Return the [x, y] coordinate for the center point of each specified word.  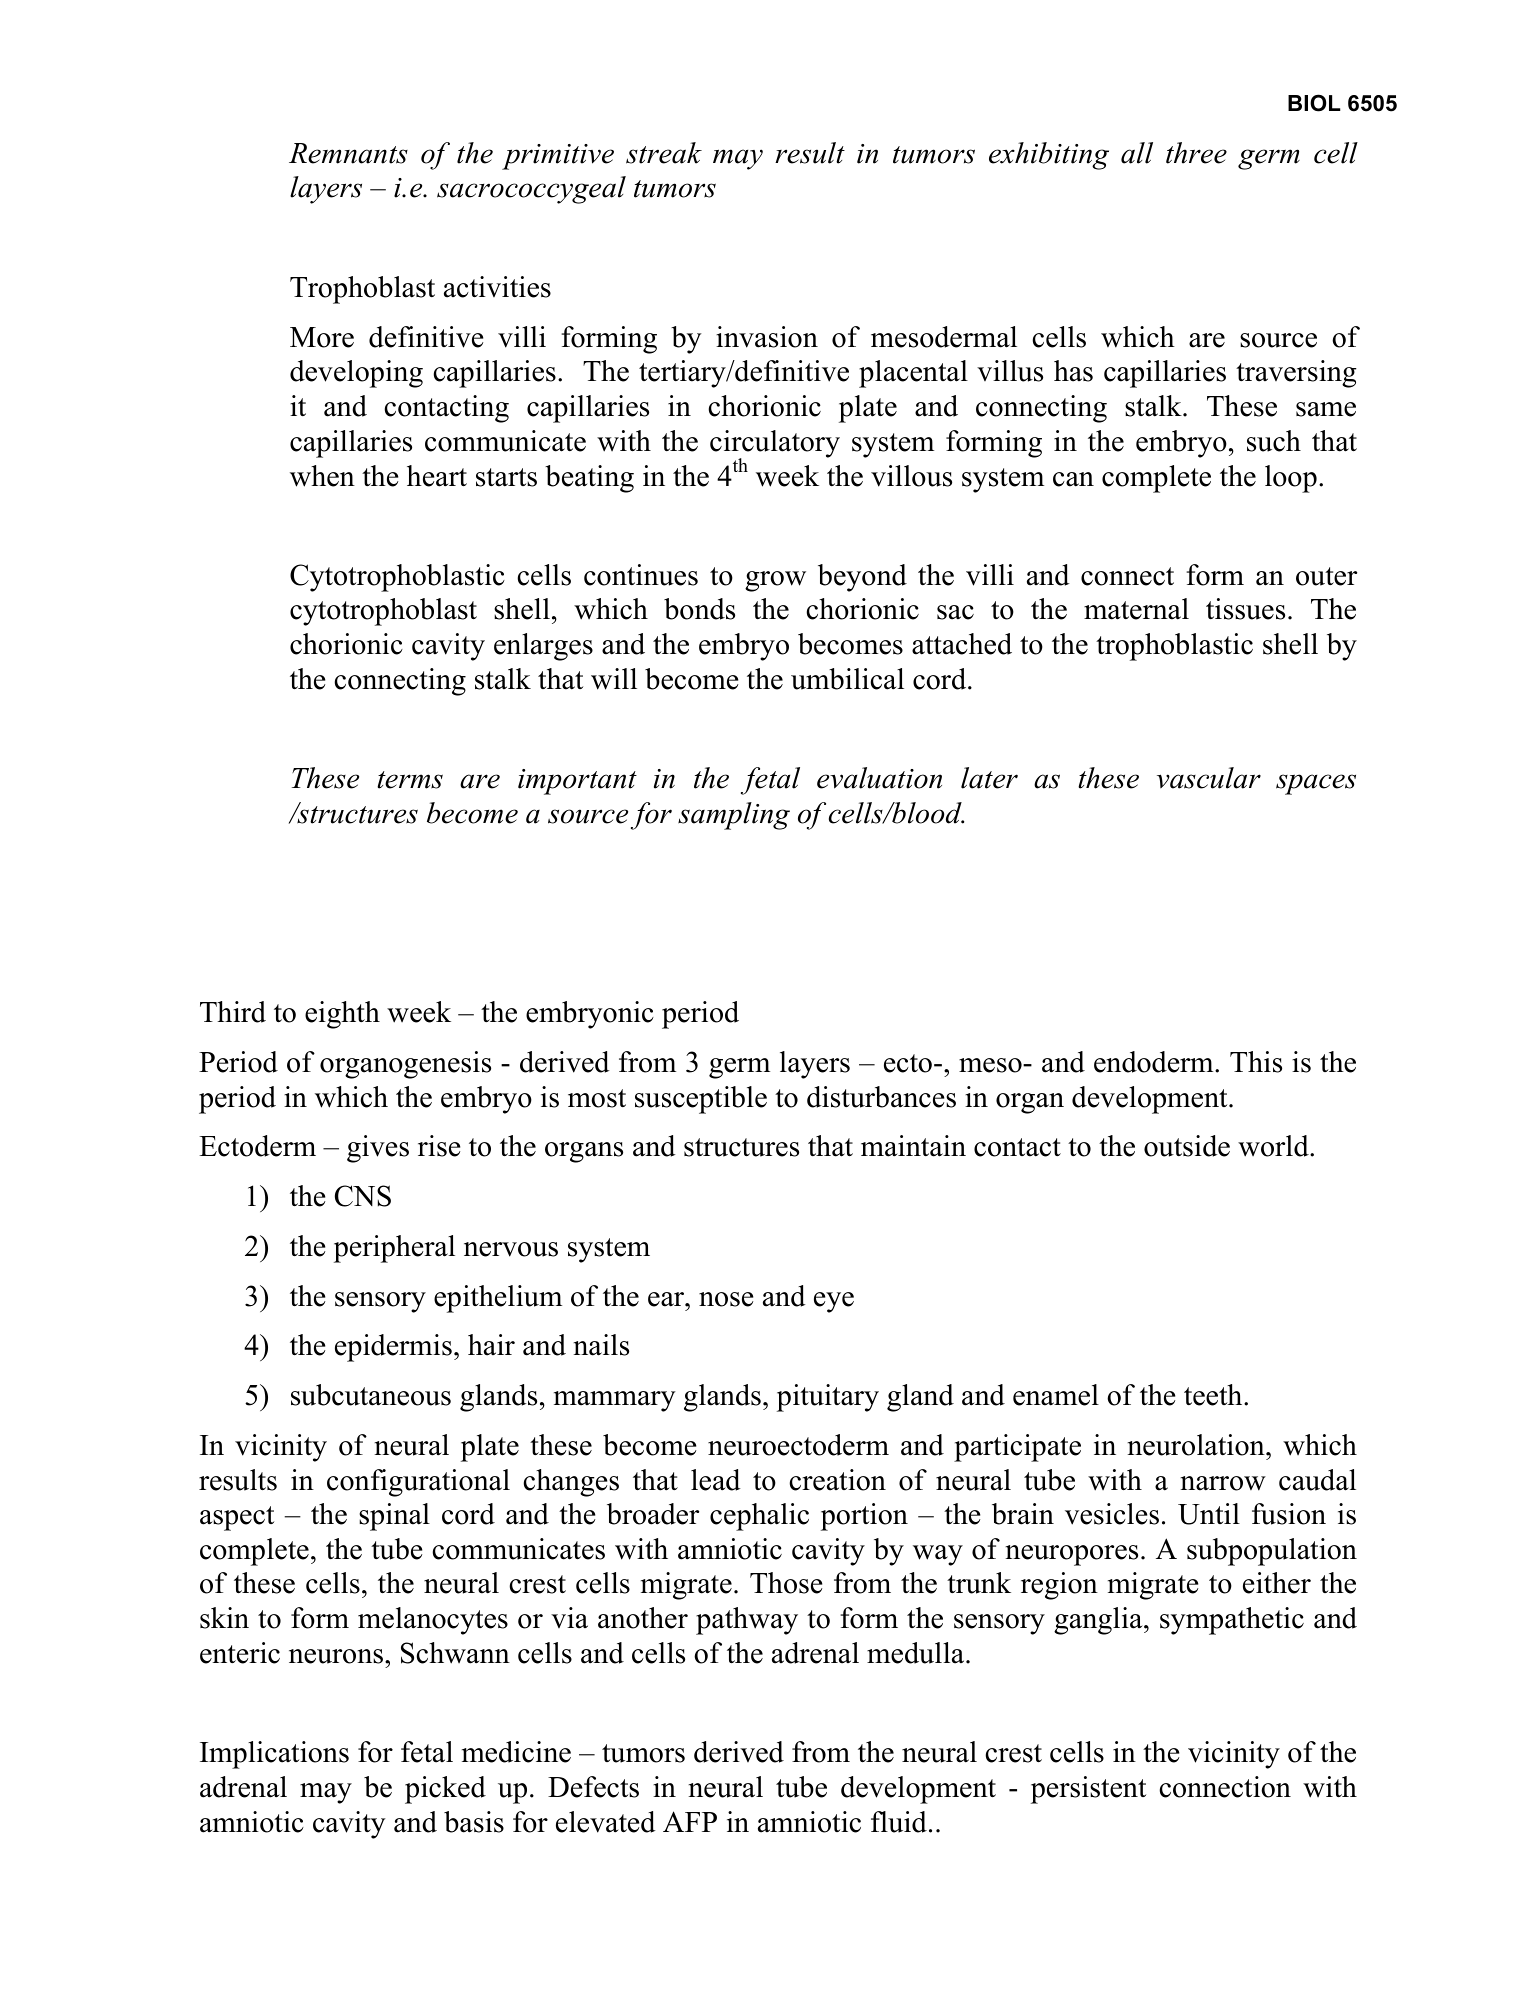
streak [664, 153]
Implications [274, 1755]
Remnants [348, 153]
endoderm [1155, 1062]
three [1196, 153]
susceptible [701, 1100]
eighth [342, 1015]
